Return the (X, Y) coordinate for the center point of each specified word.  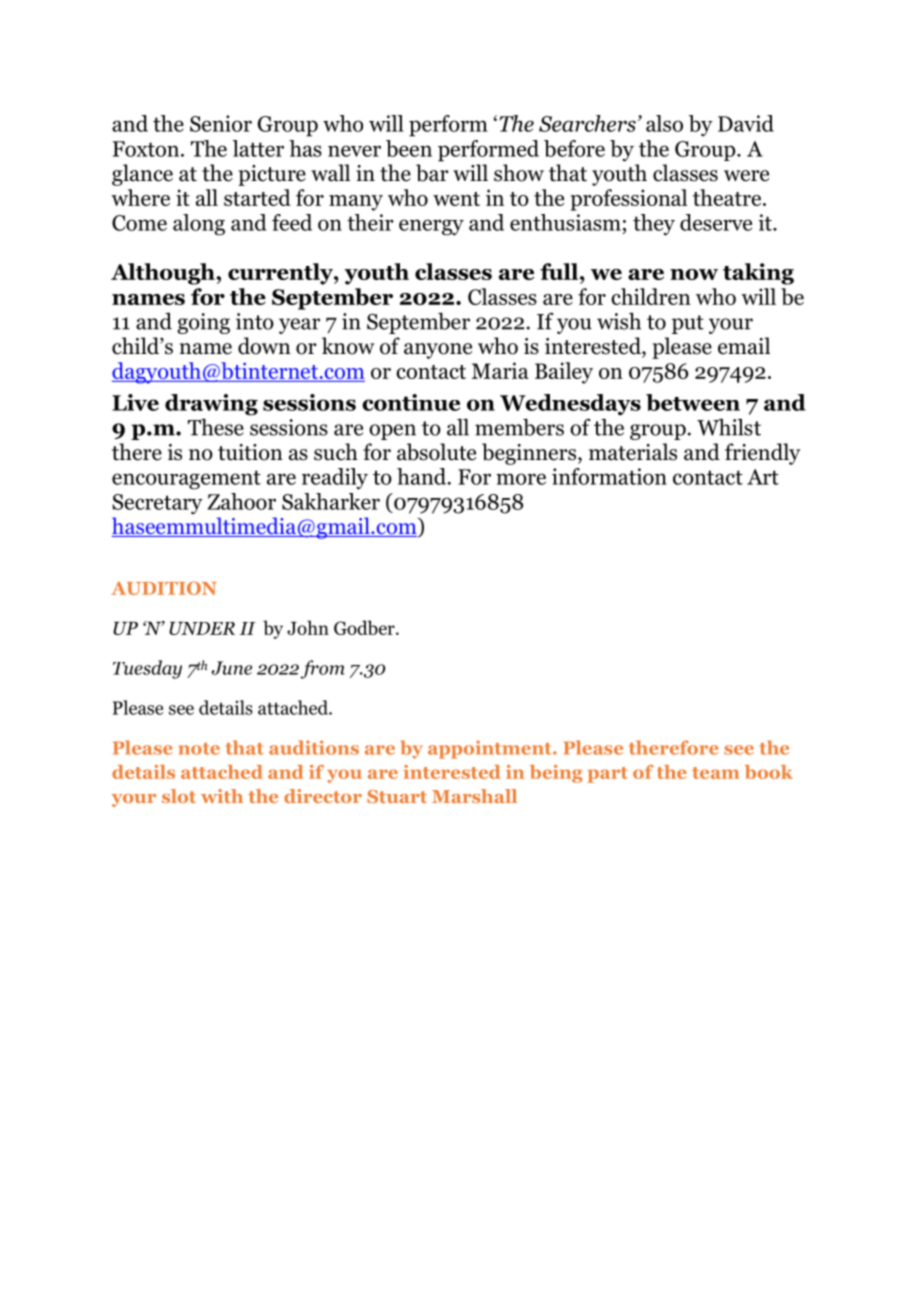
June (232, 668)
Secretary (157, 504)
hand (423, 476)
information (609, 476)
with (222, 796)
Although (164, 274)
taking (758, 274)
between (693, 402)
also (664, 123)
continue (411, 402)
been (409, 148)
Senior (221, 123)
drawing (211, 405)
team (716, 773)
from (322, 669)
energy (431, 227)
